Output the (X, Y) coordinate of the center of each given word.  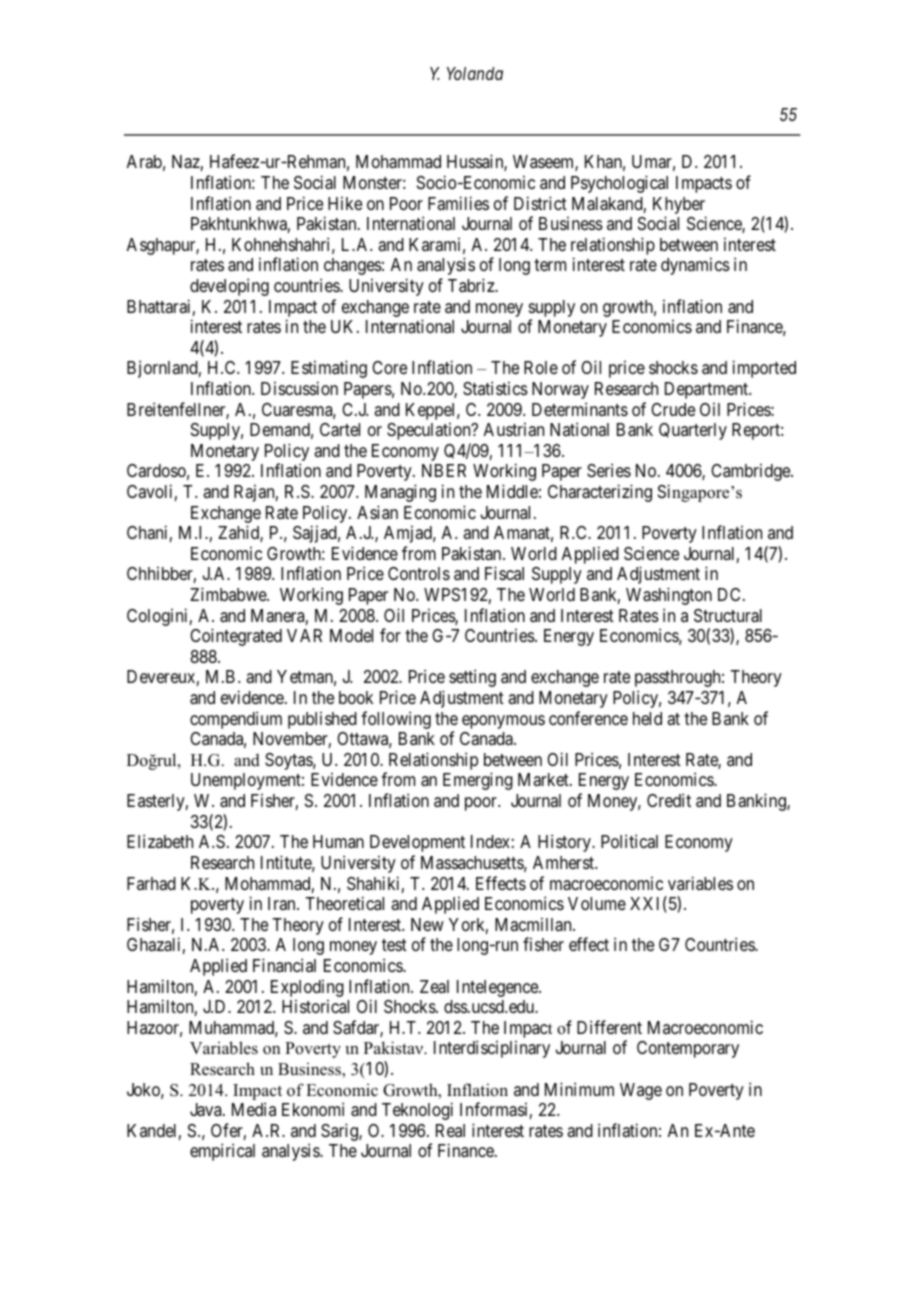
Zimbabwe (229, 594)
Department (708, 390)
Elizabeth (160, 841)
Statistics (495, 388)
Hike (345, 203)
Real (450, 1130)
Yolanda (475, 73)
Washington (669, 596)
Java (207, 1110)
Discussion (299, 388)
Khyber (679, 205)
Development (417, 843)
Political (629, 841)
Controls (419, 573)
